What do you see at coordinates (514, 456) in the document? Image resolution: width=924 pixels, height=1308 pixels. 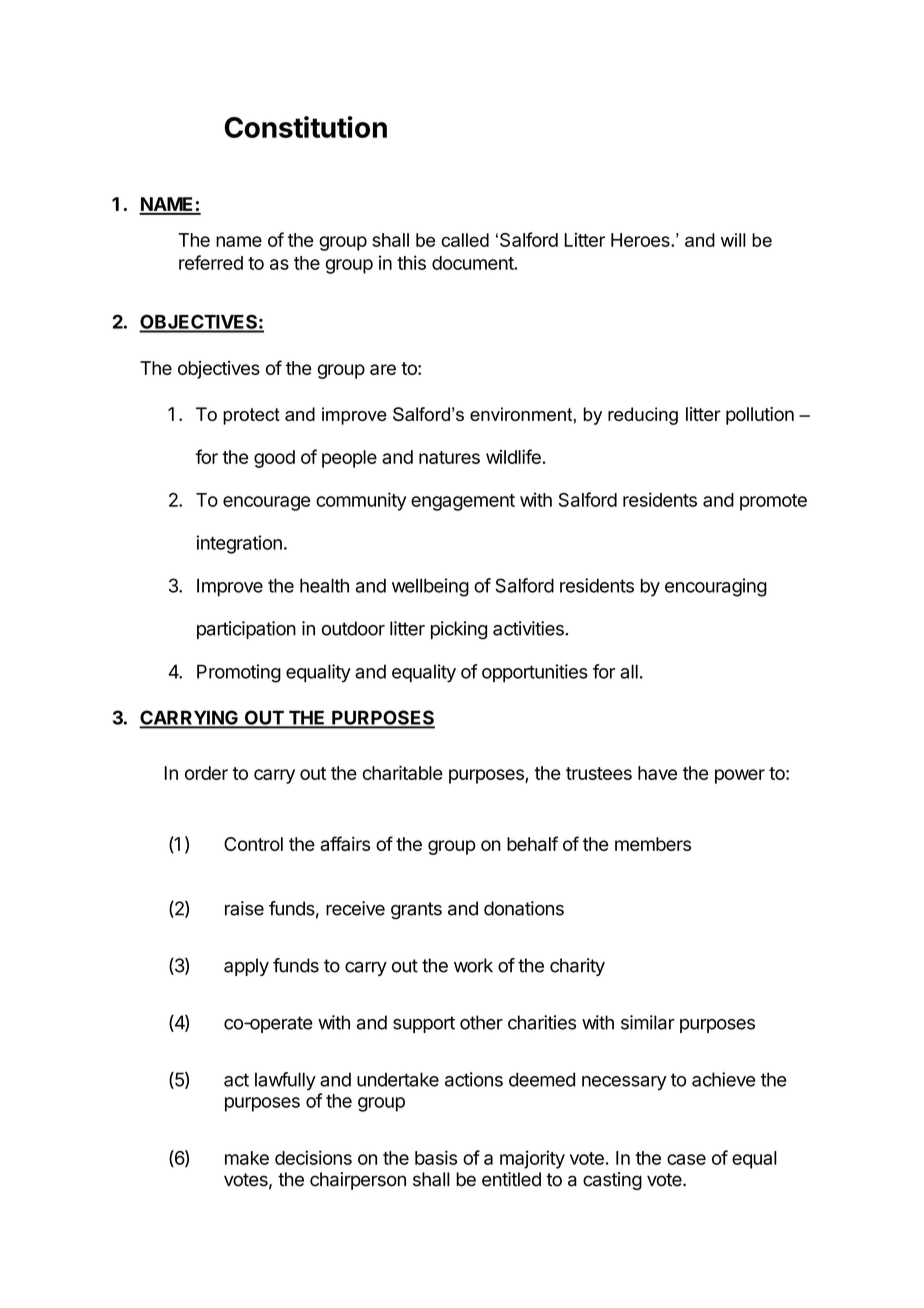 I see `wildlife` at bounding box center [514, 456].
